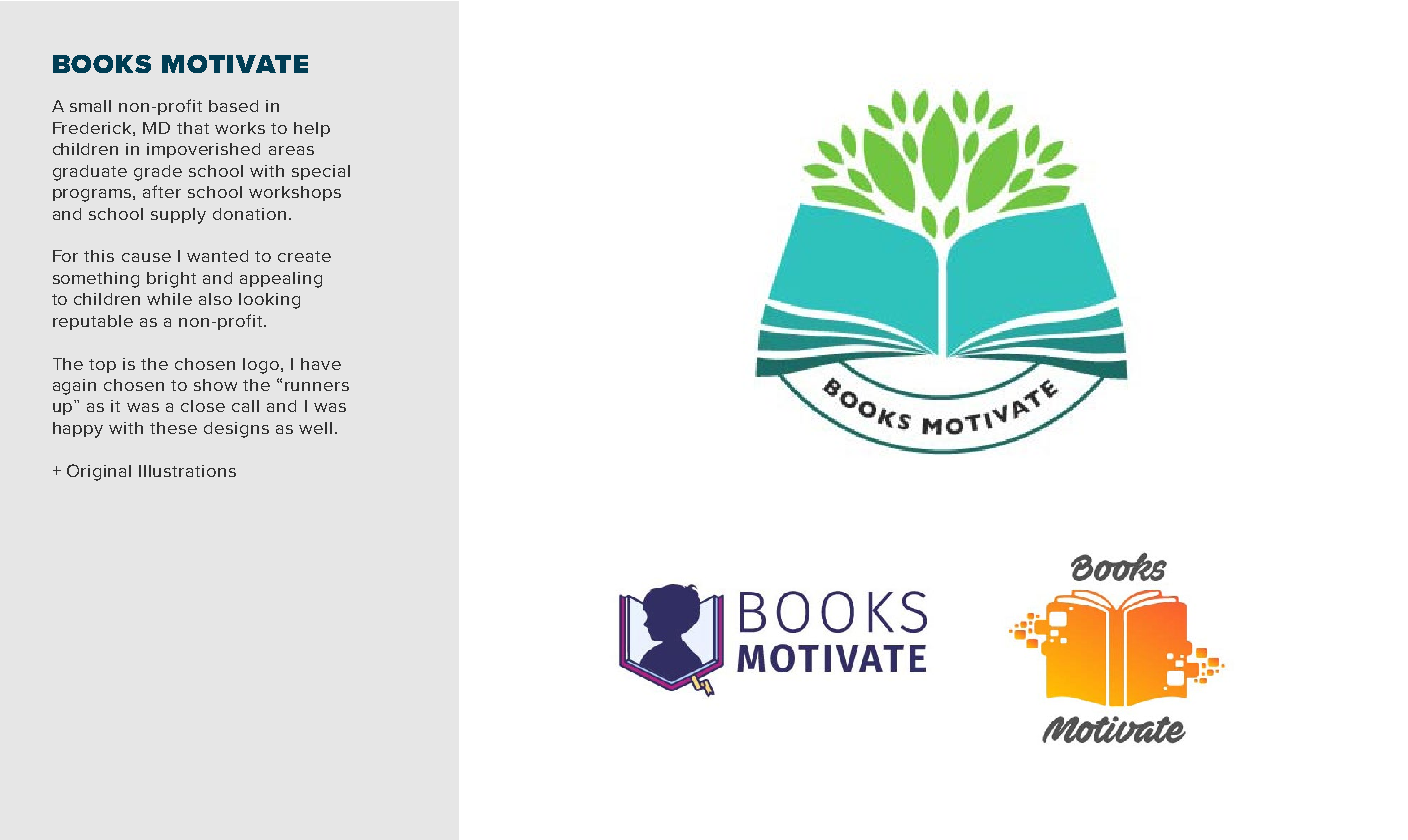  I want to click on well, so click(315, 428).
